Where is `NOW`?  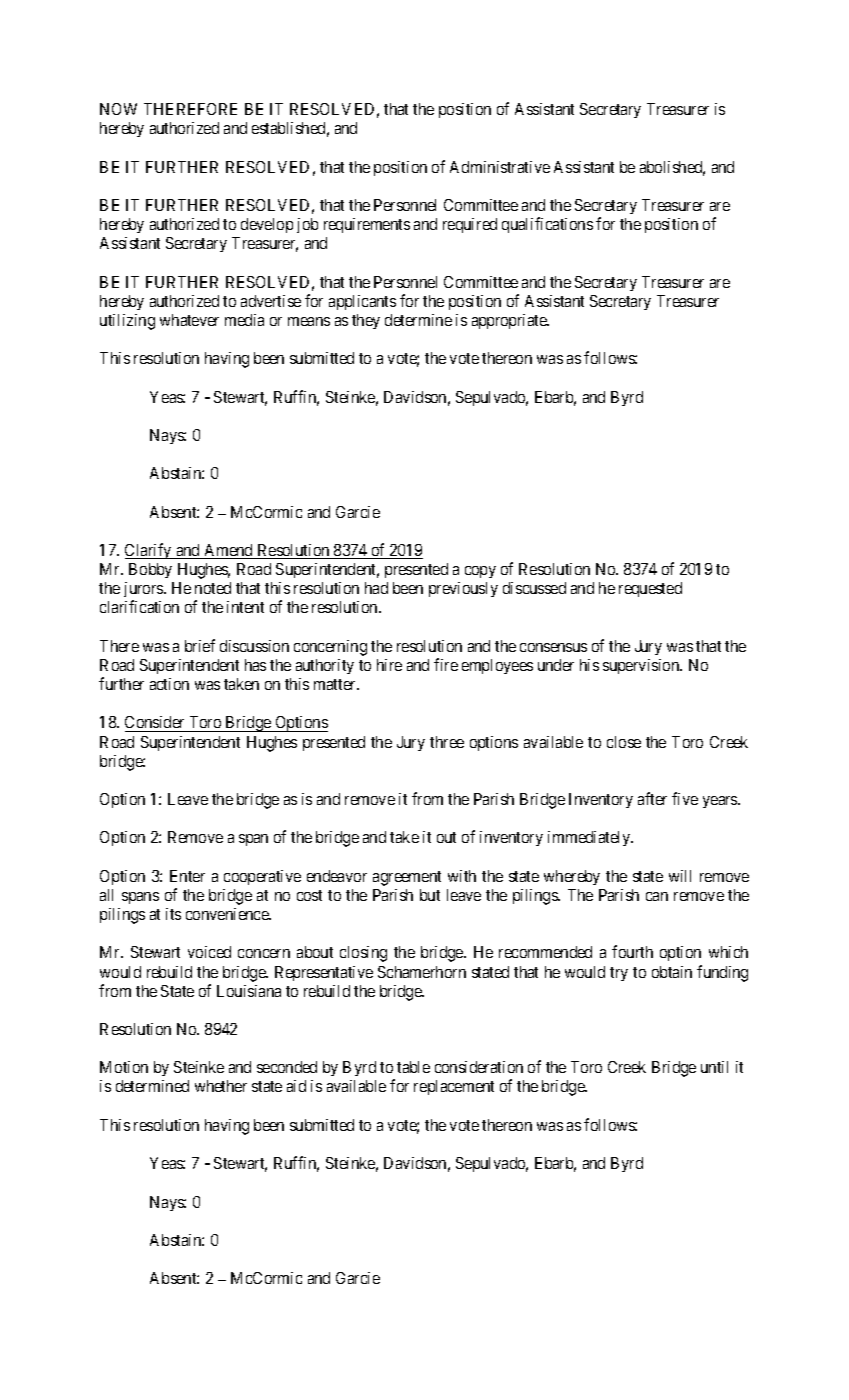
NOW is located at coordinates (118, 109).
